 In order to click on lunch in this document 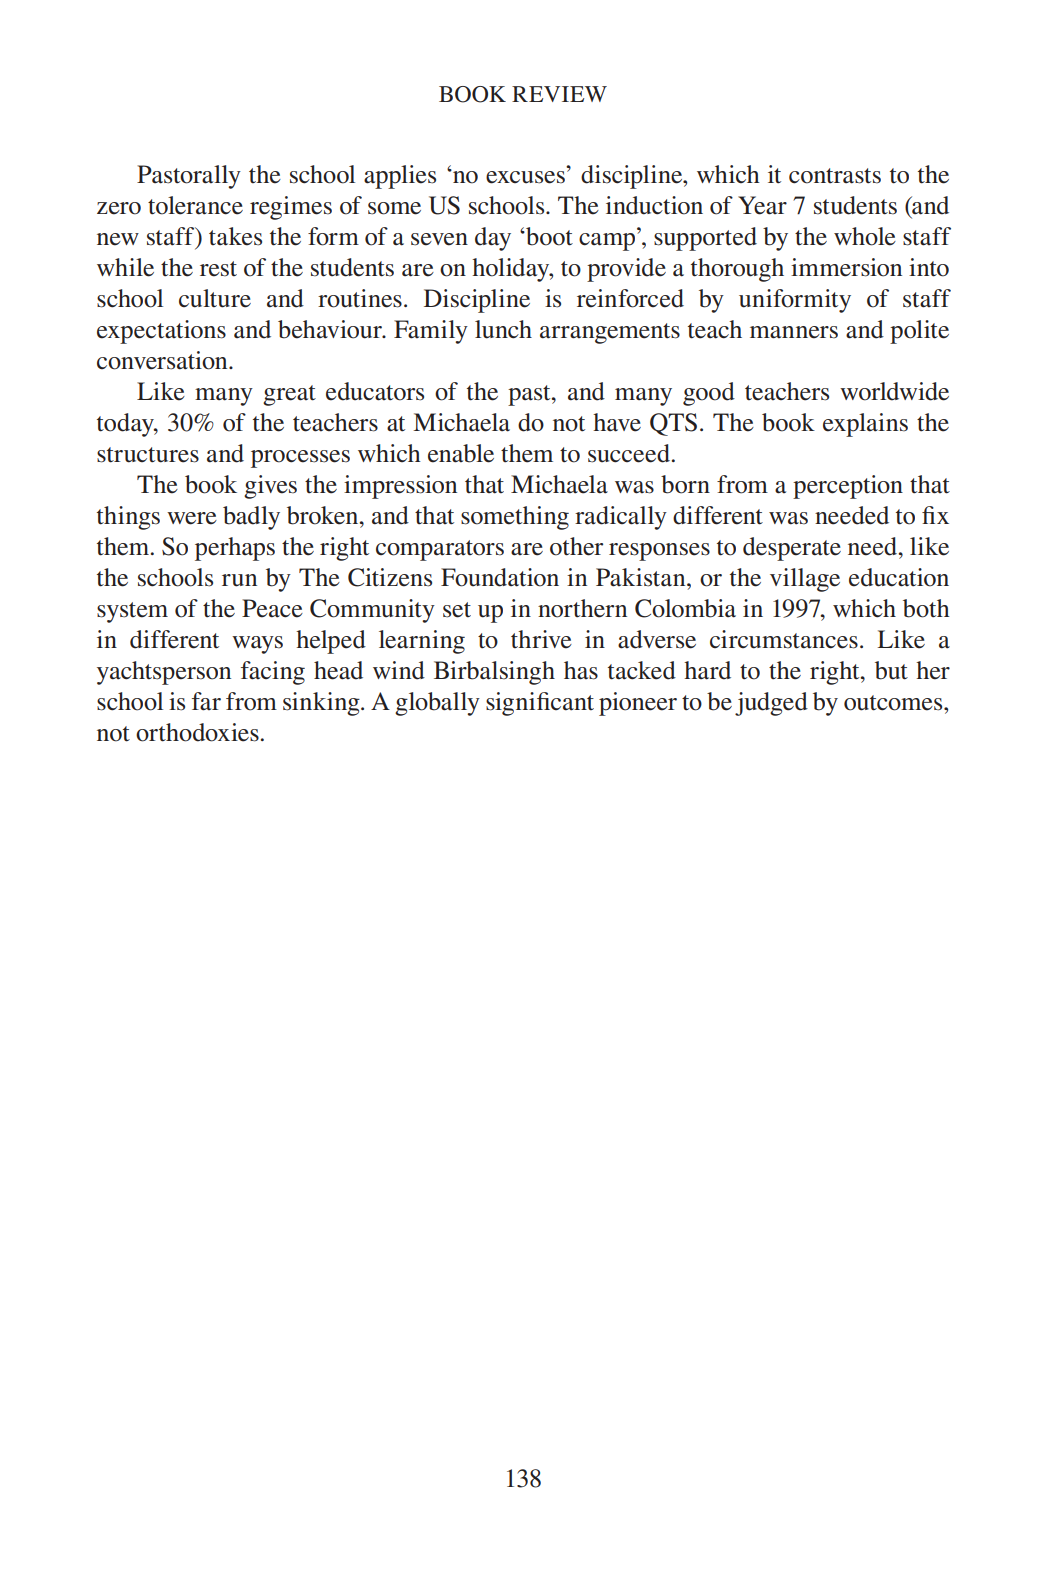, I will do `click(503, 329)`.
